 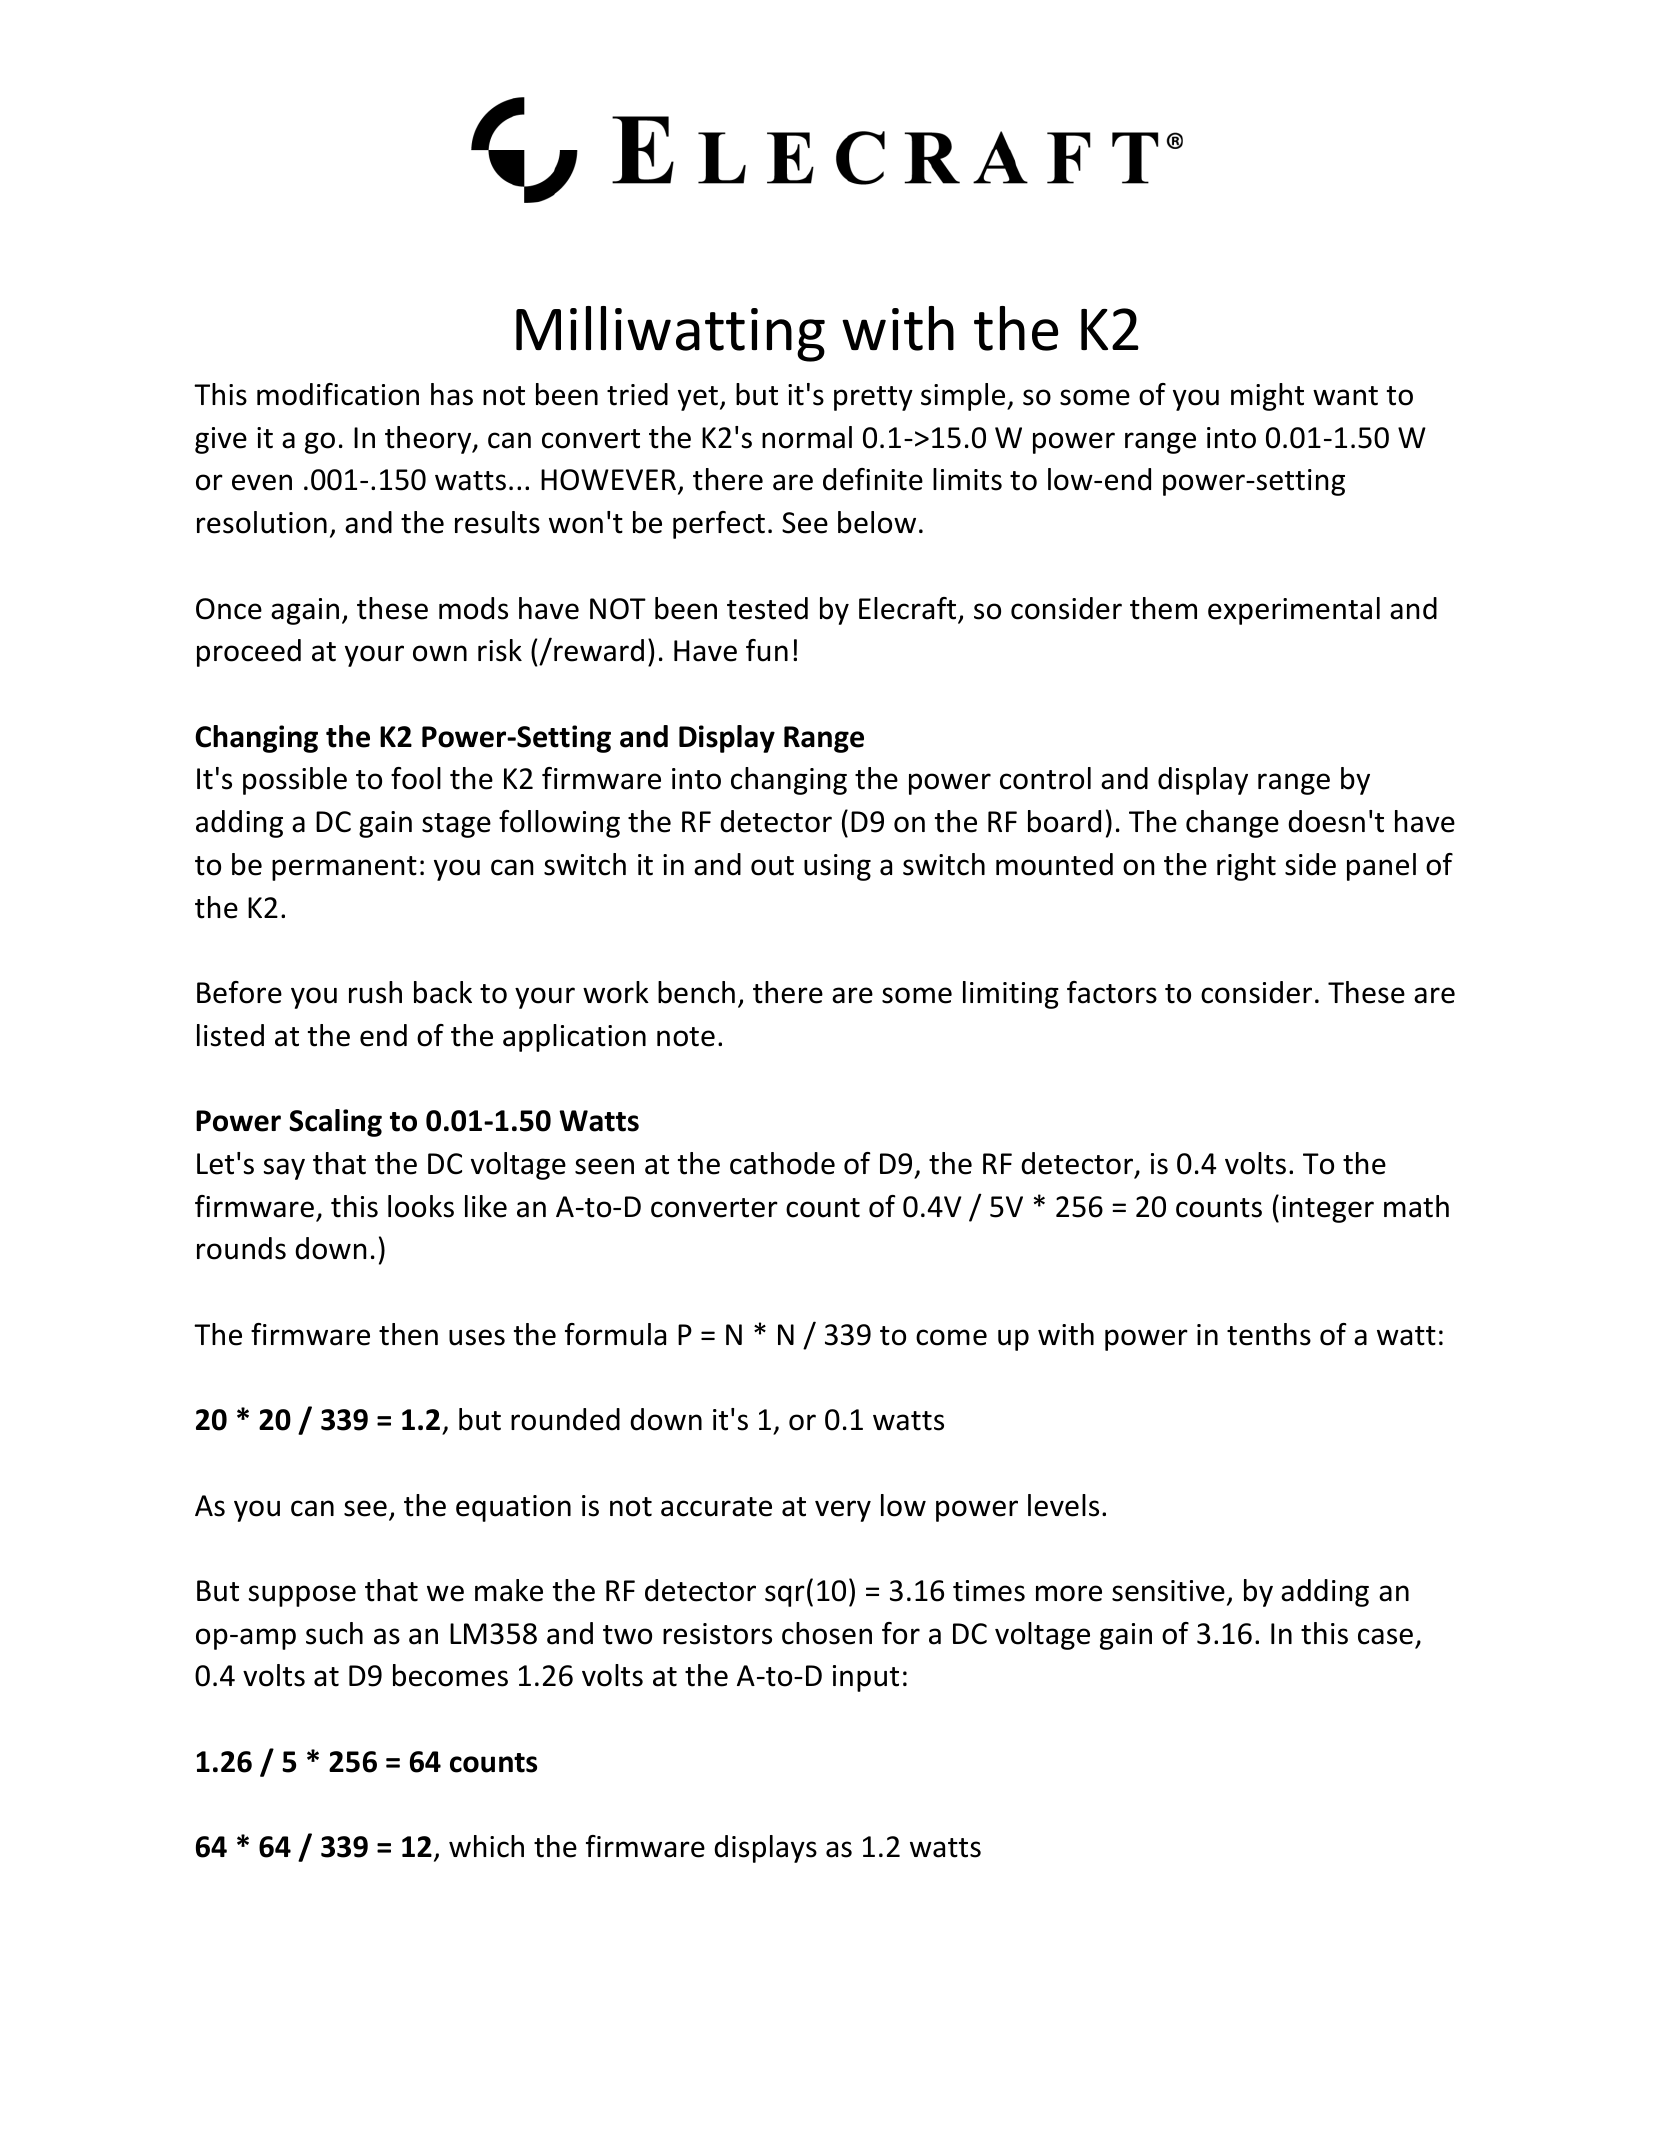 What do you see at coordinates (1385, 1636) in the screenshot?
I see `case` at bounding box center [1385, 1636].
